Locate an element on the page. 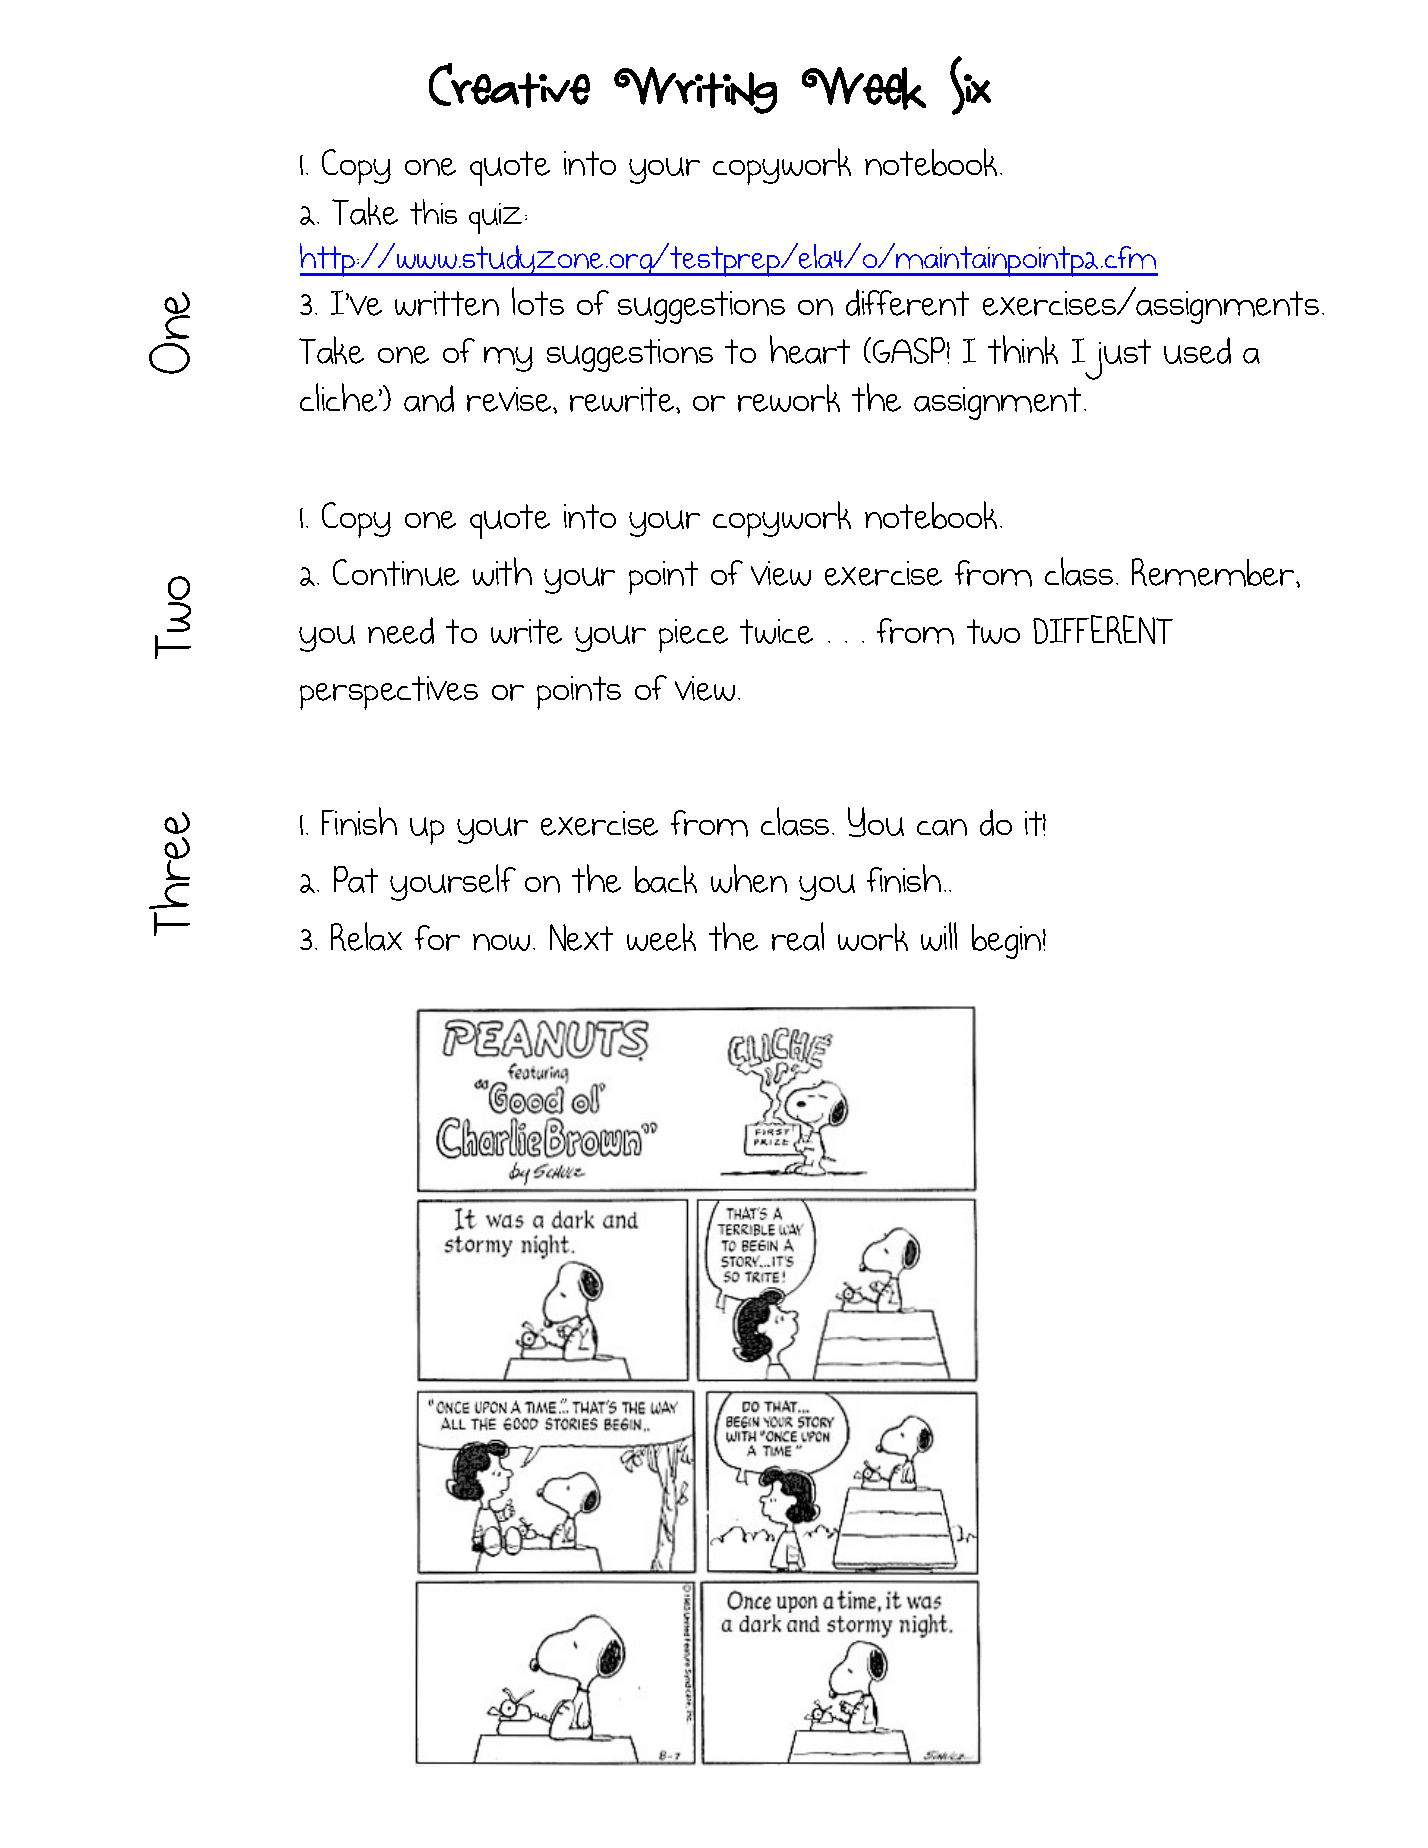  Remember is located at coordinates (1214, 572).
